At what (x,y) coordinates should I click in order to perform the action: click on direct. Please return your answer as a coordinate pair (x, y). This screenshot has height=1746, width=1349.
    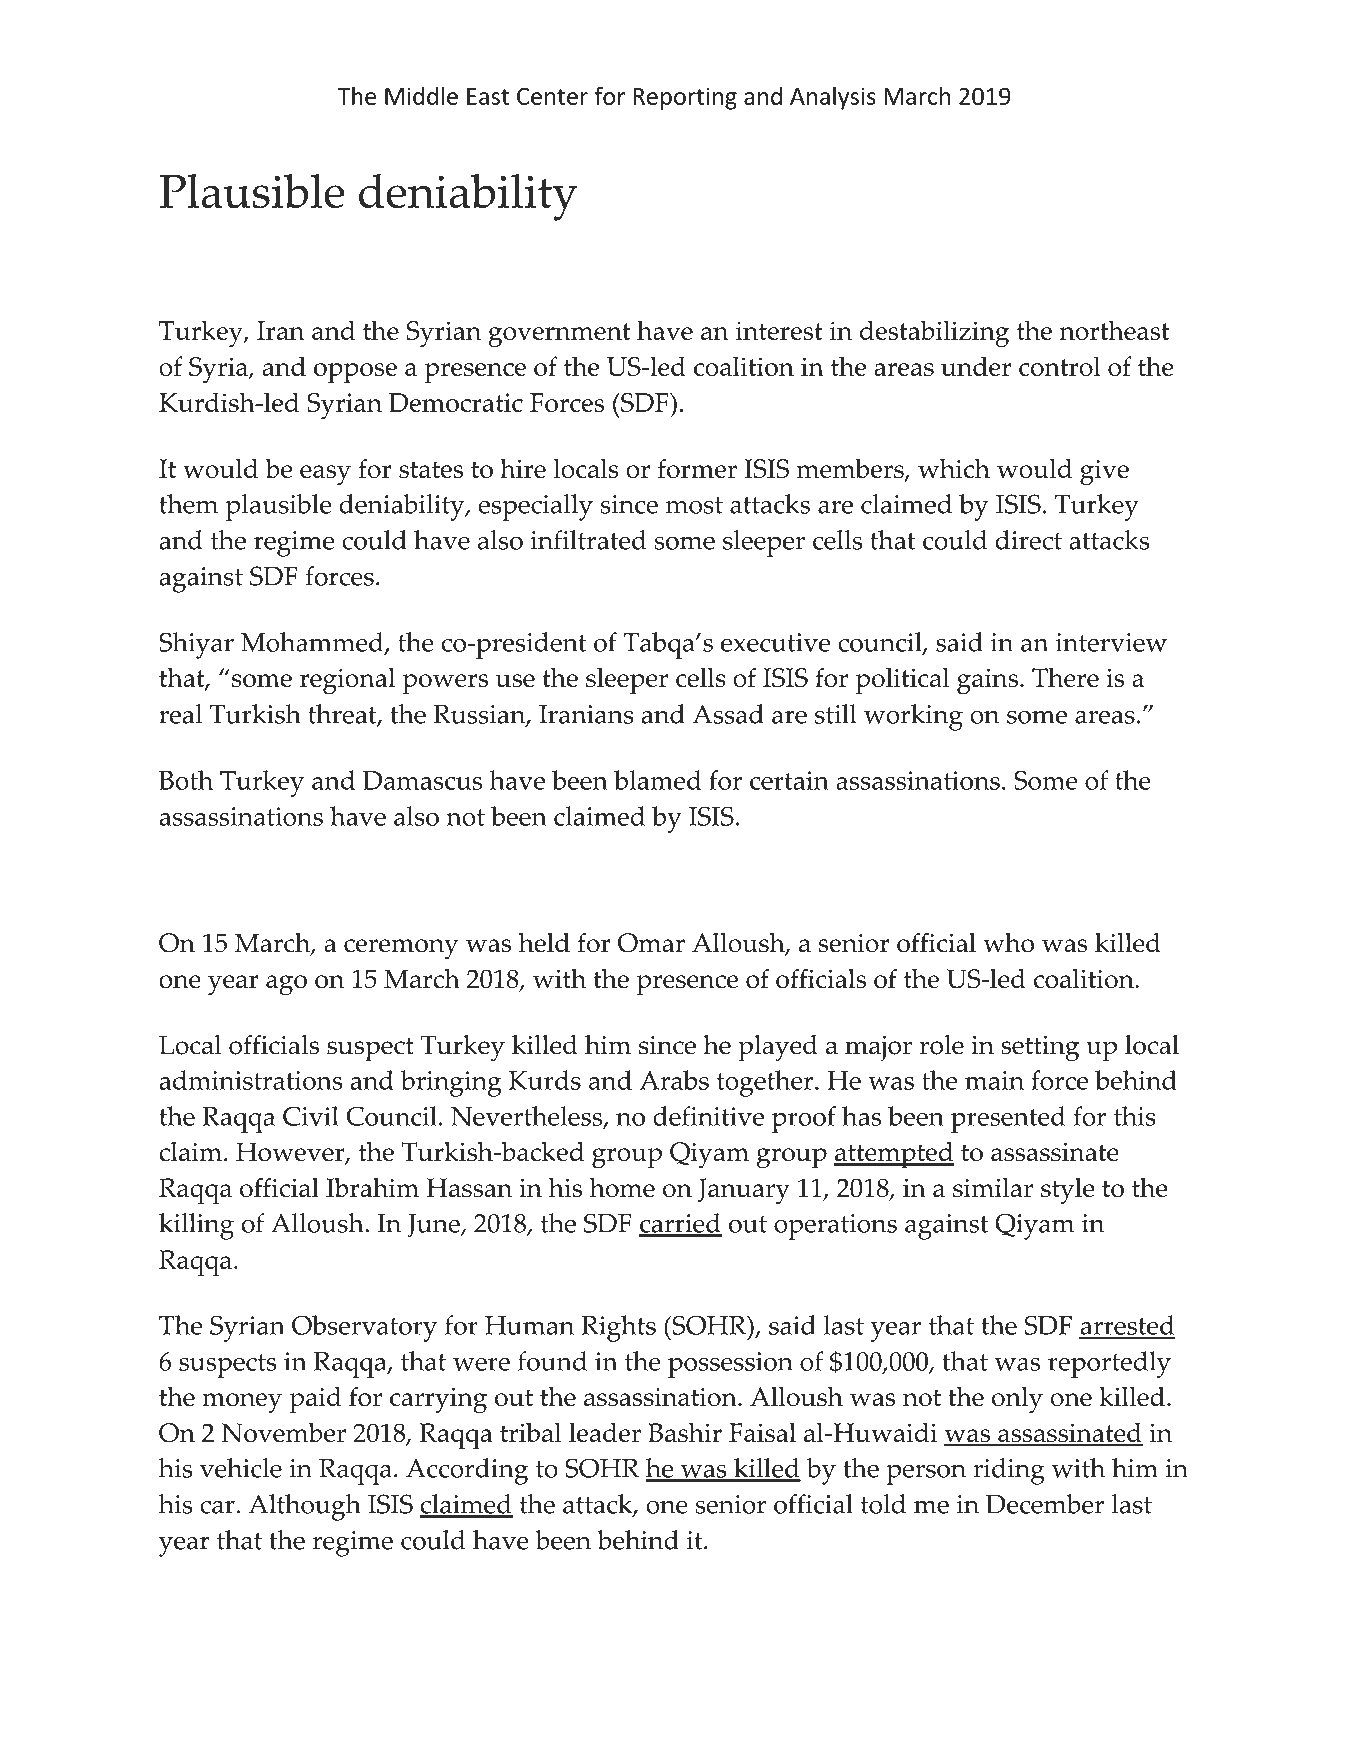
    Looking at the image, I should click on (1029, 540).
